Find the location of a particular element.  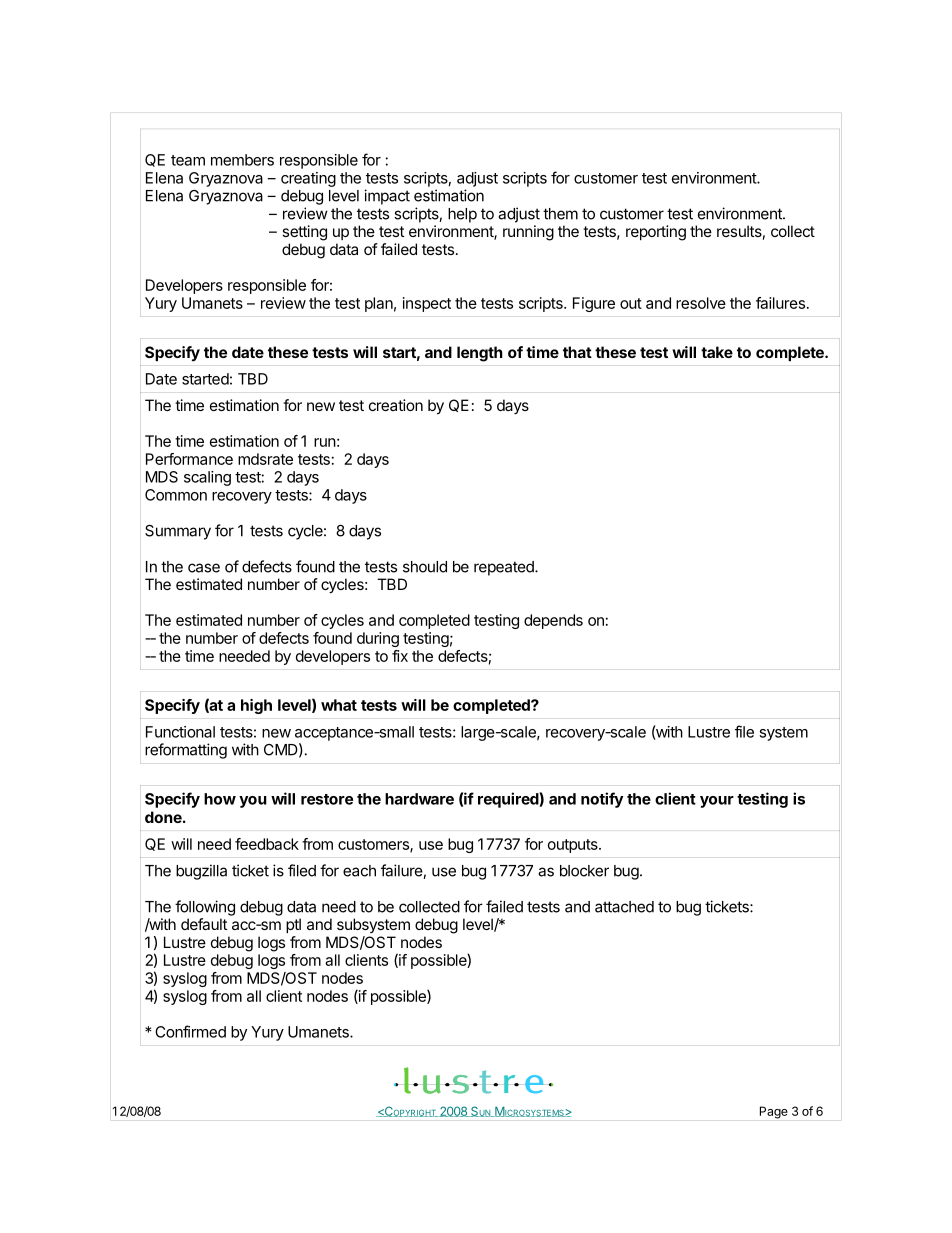

members is located at coordinates (242, 160).
